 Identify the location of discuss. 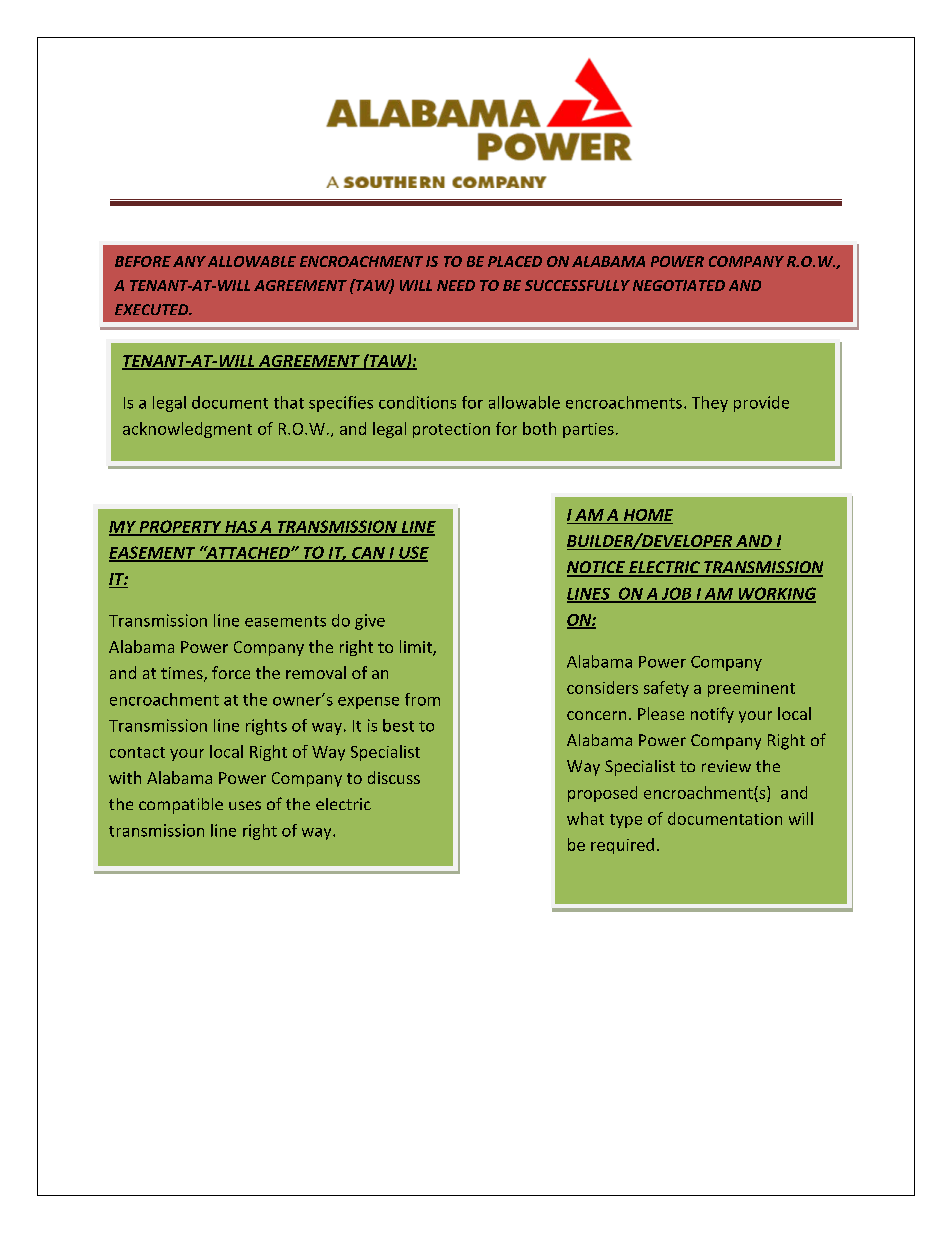
(394, 777).
